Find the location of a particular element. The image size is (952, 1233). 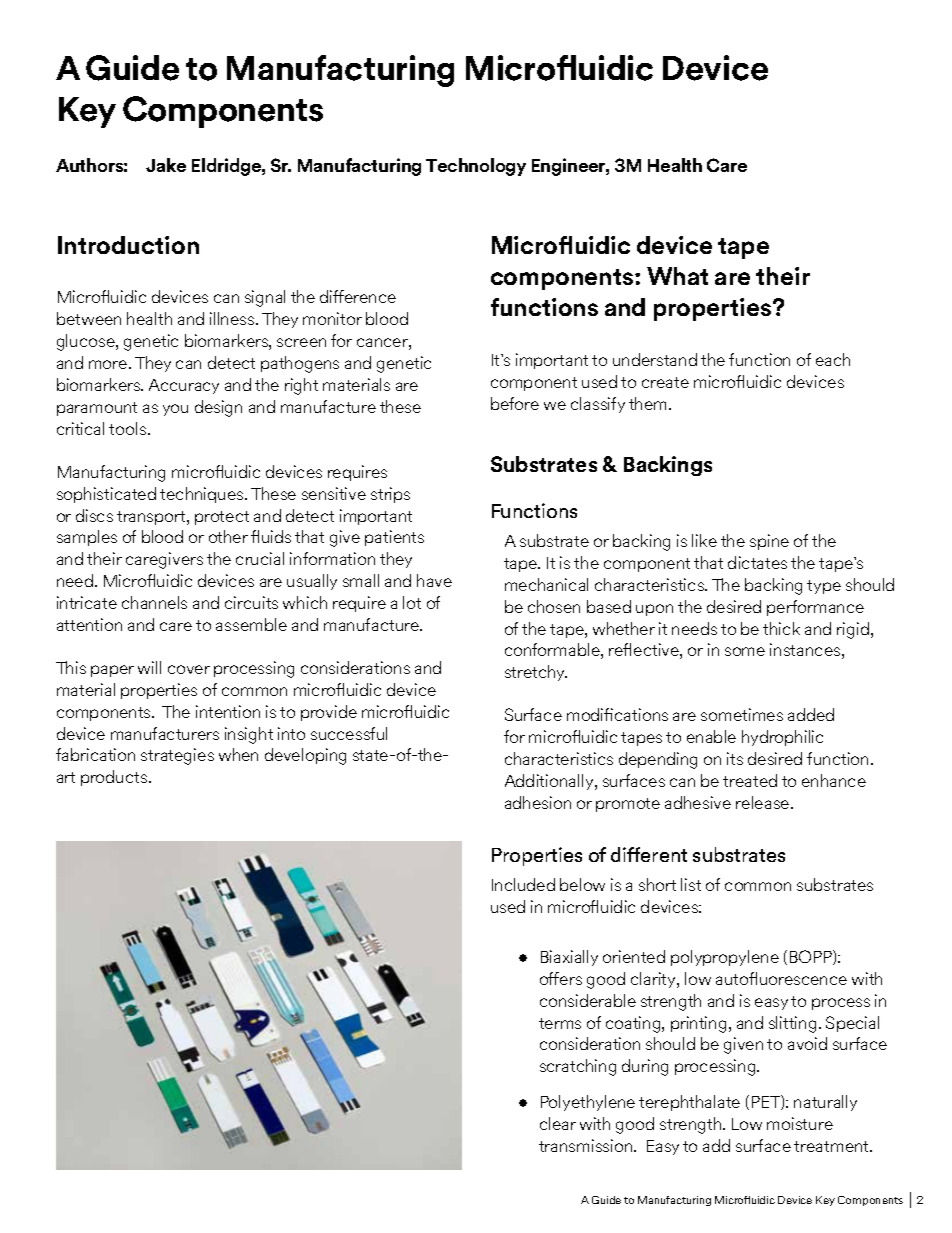

will is located at coordinates (149, 667).
